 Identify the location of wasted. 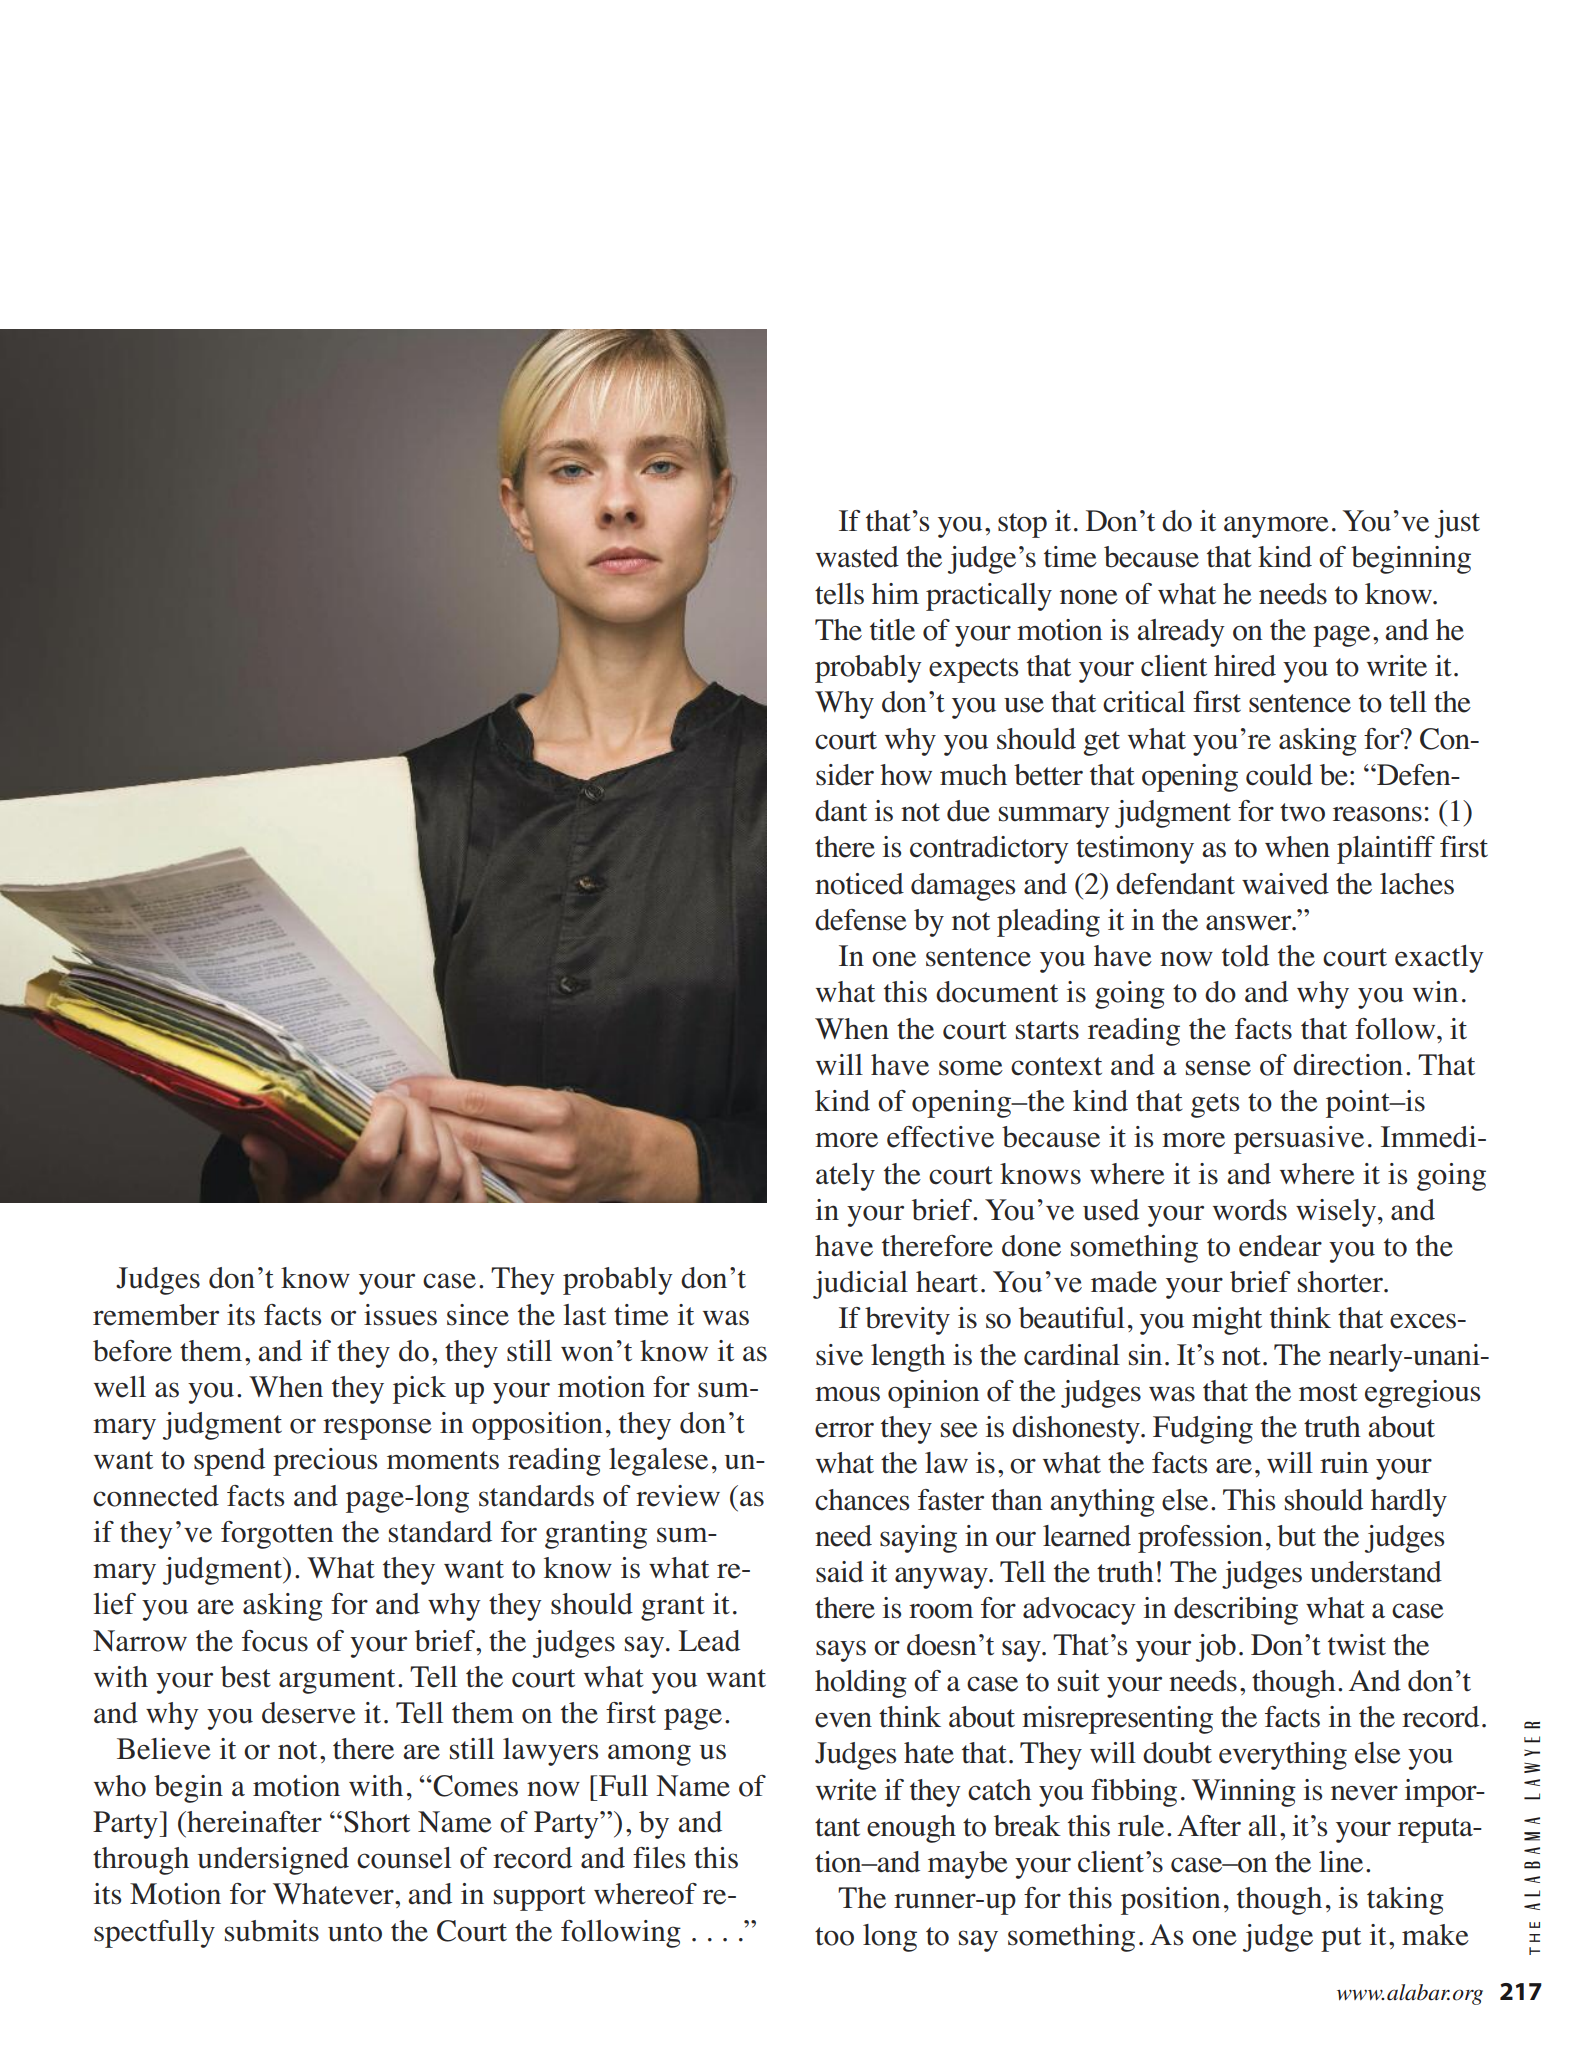
(857, 557).
